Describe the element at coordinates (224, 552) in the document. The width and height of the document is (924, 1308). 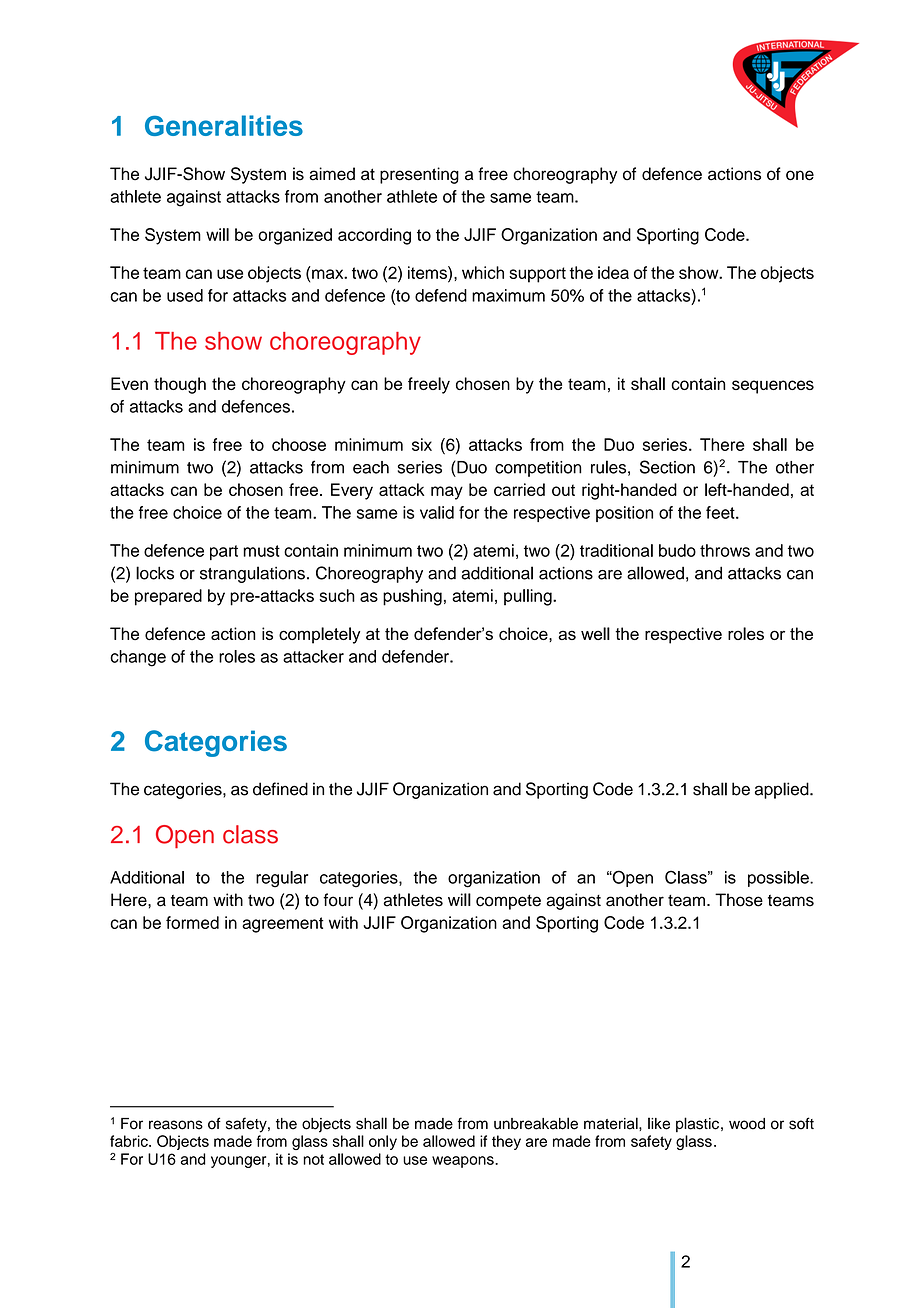
I see `part` at that location.
